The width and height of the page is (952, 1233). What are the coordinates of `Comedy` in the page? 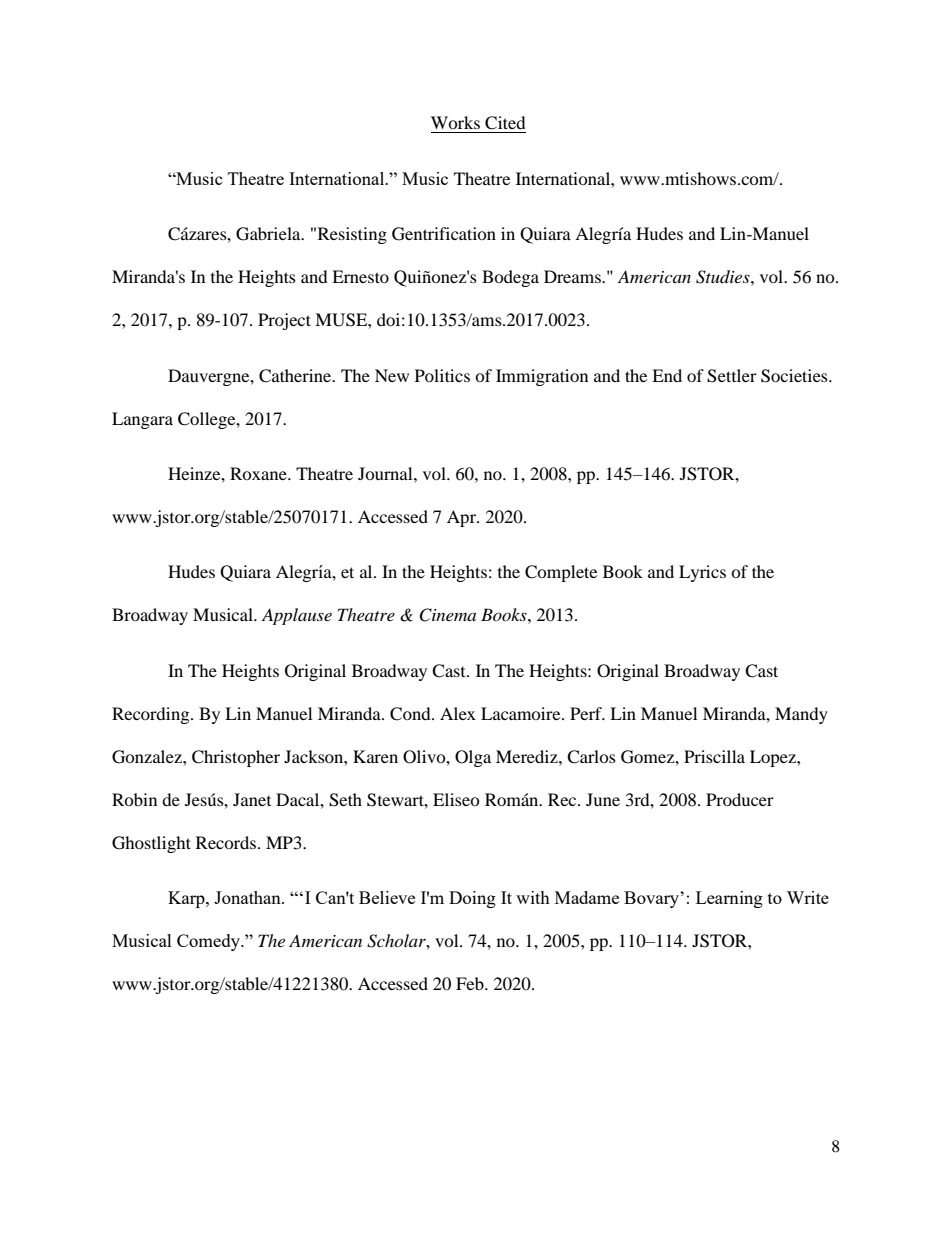 It's located at (209, 942).
